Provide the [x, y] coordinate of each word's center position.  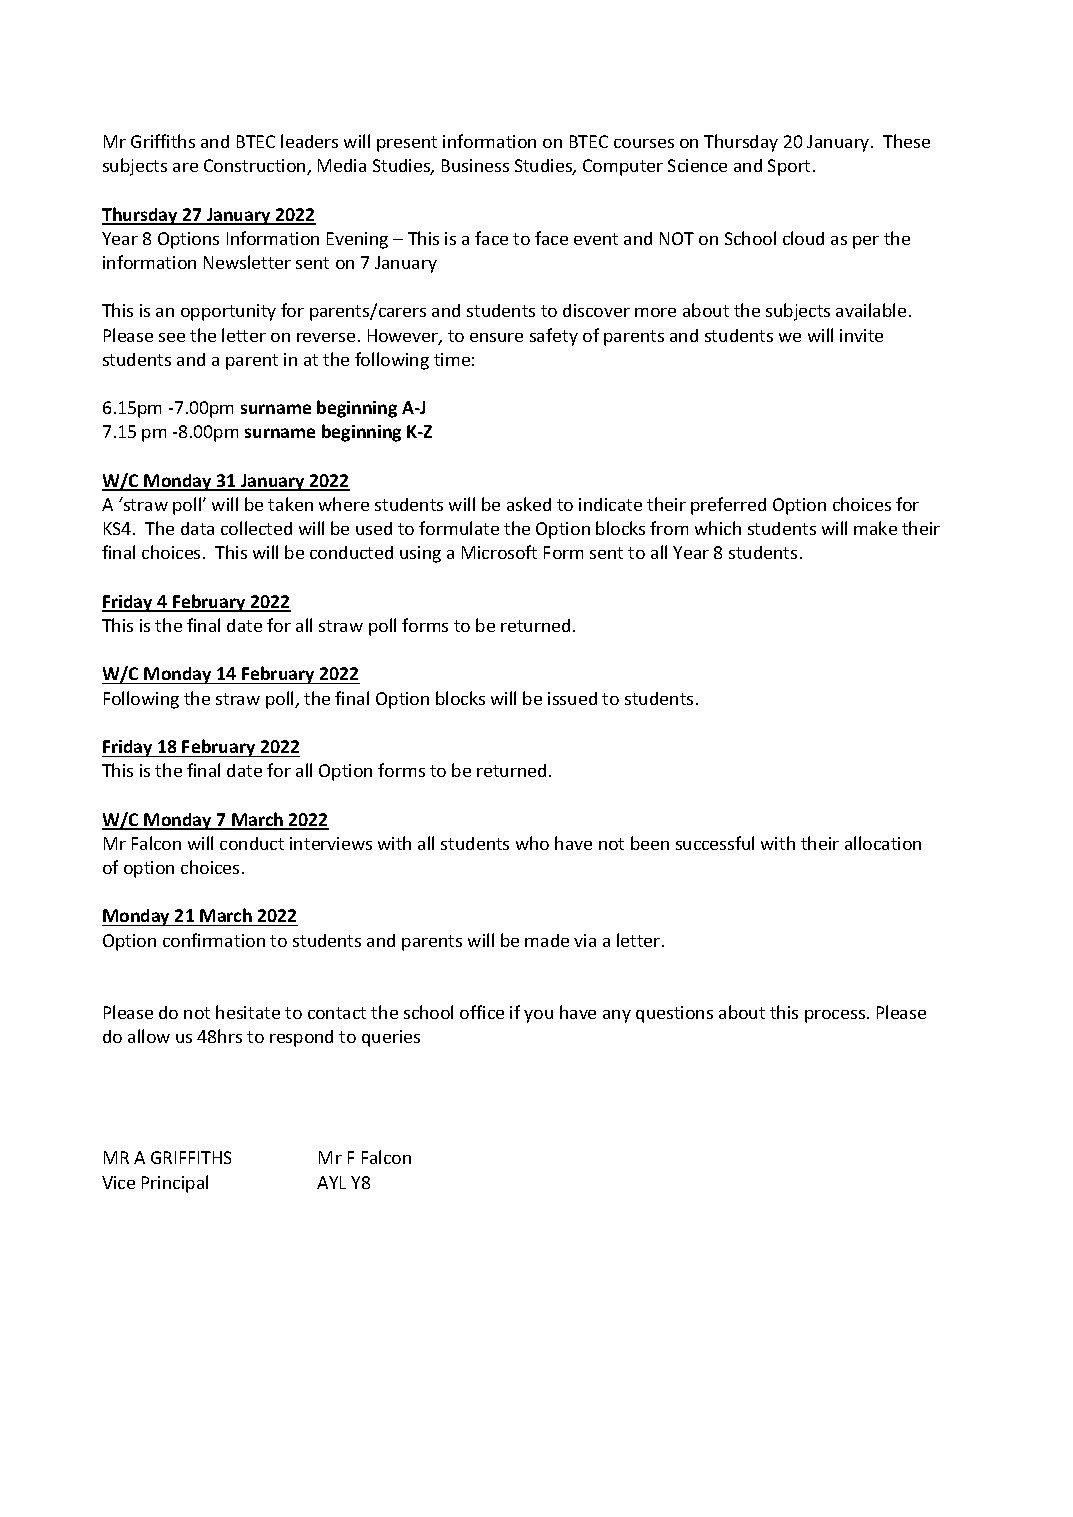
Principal [175, 1184]
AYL [331, 1182]
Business [475, 165]
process [835, 1016]
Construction [256, 167]
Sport [789, 167]
